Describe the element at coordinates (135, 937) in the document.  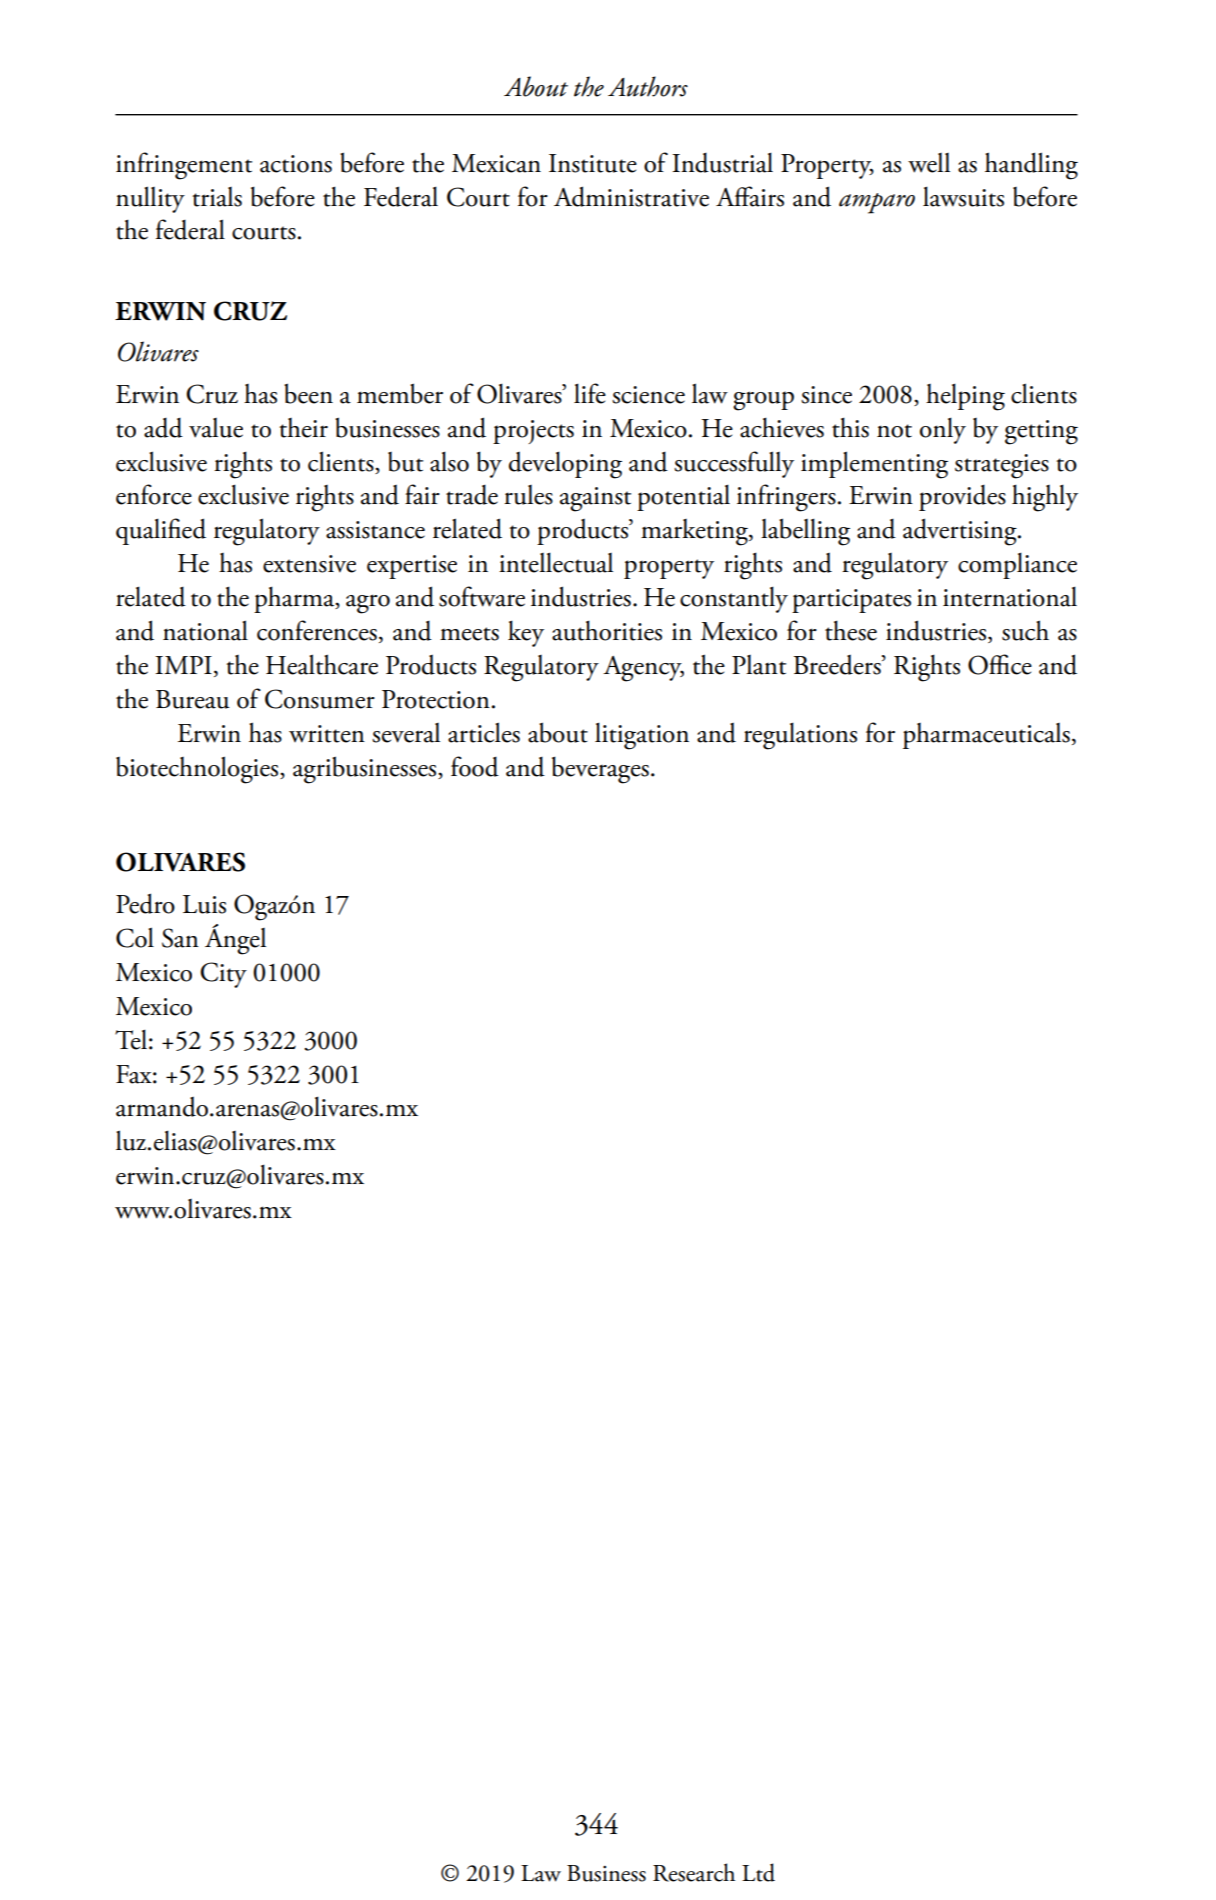
I see `Col` at that location.
